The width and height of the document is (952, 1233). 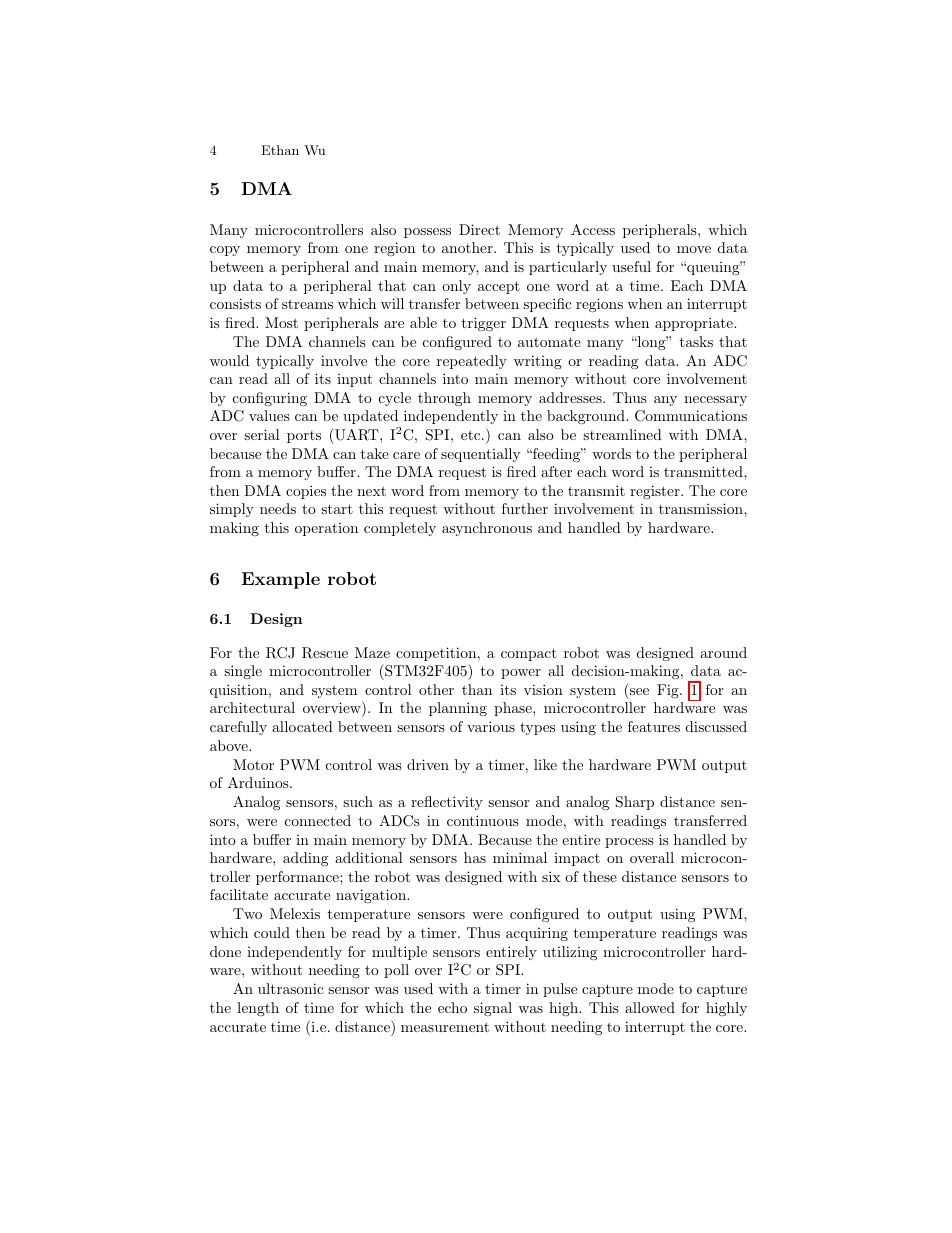 What do you see at coordinates (723, 652) in the document?
I see `around` at bounding box center [723, 652].
